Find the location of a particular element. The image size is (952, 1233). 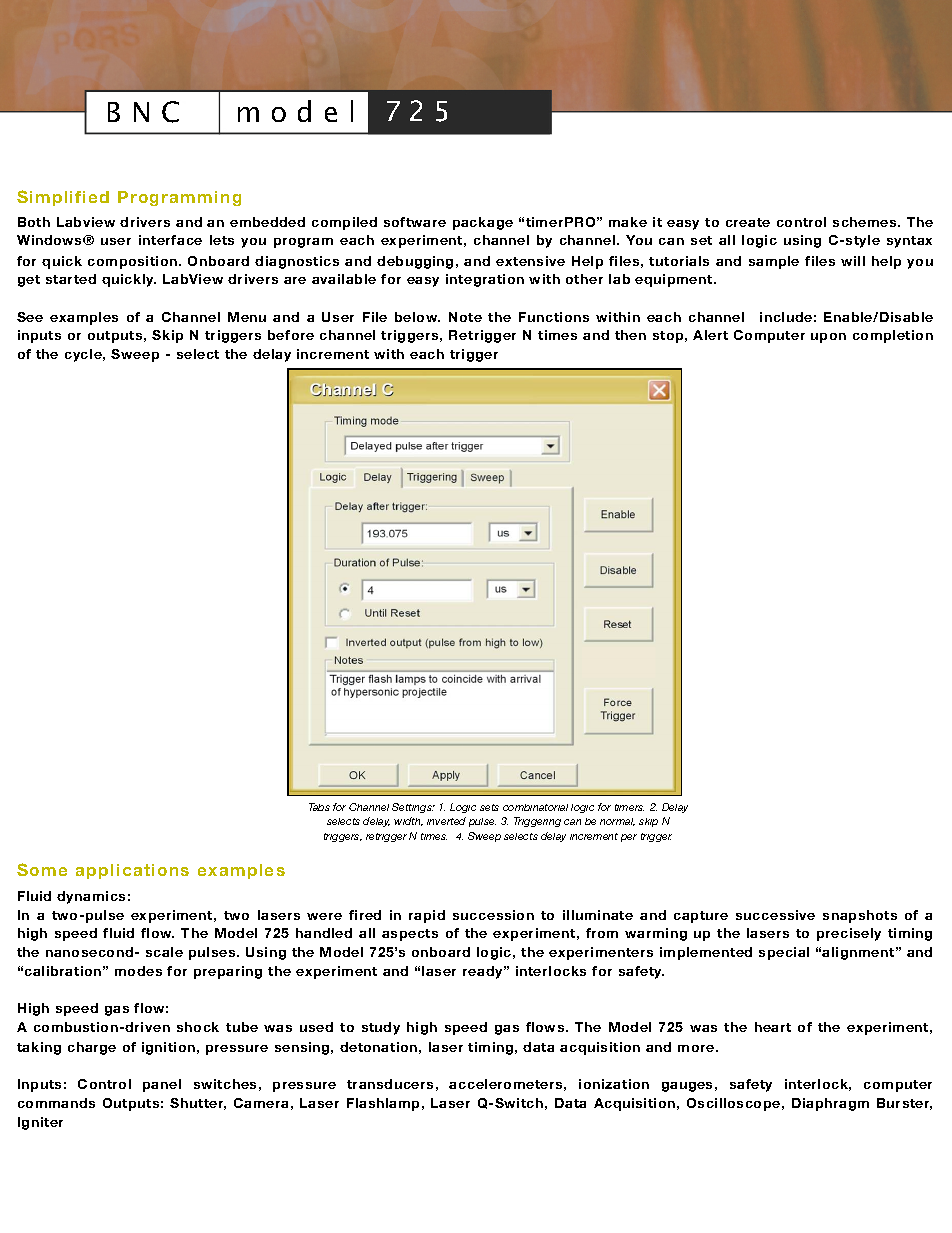

create is located at coordinates (748, 222).
